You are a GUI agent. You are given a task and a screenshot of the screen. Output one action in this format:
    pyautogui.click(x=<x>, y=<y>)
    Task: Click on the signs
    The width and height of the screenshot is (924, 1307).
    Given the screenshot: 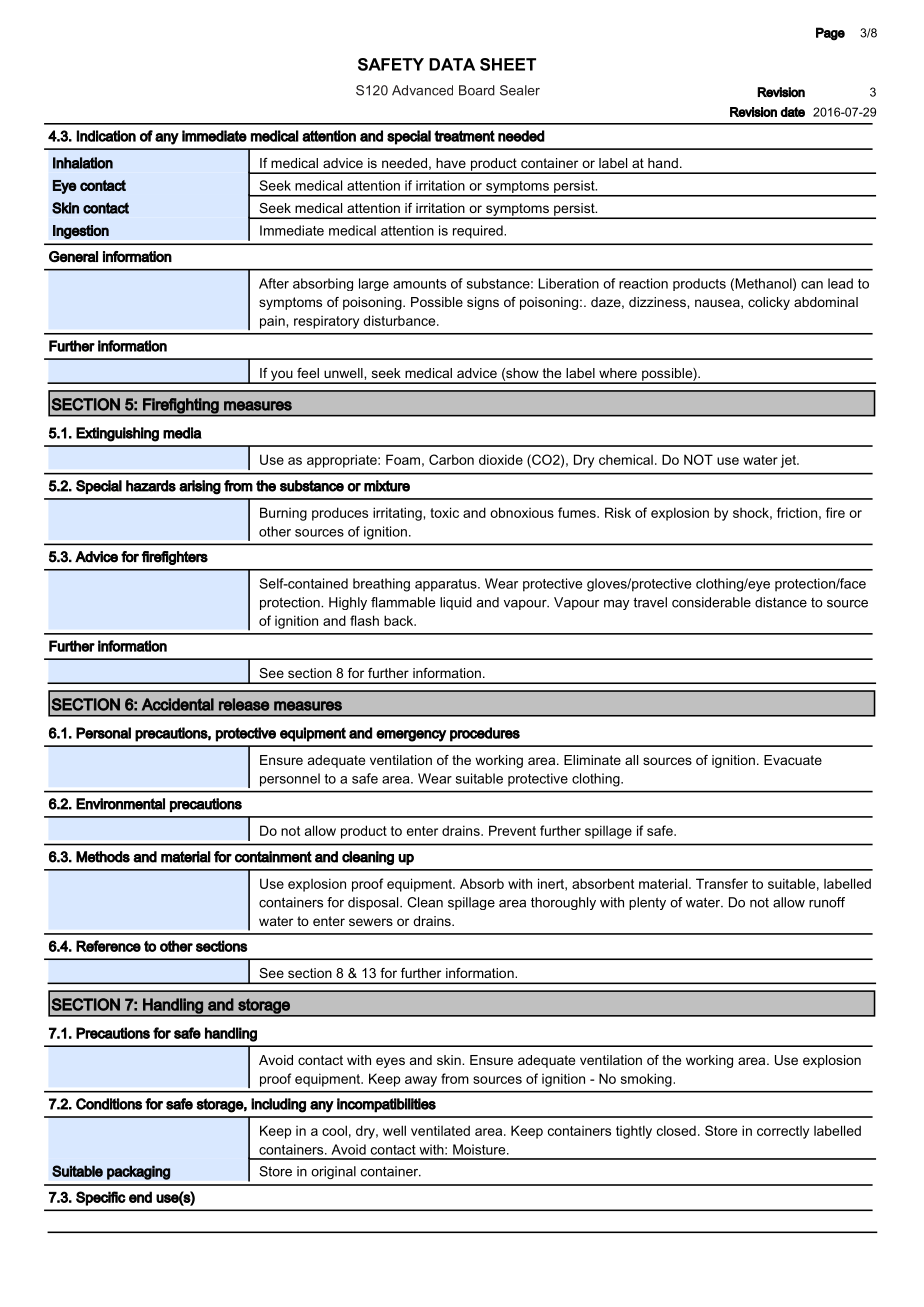 What is the action you would take?
    pyautogui.click(x=483, y=303)
